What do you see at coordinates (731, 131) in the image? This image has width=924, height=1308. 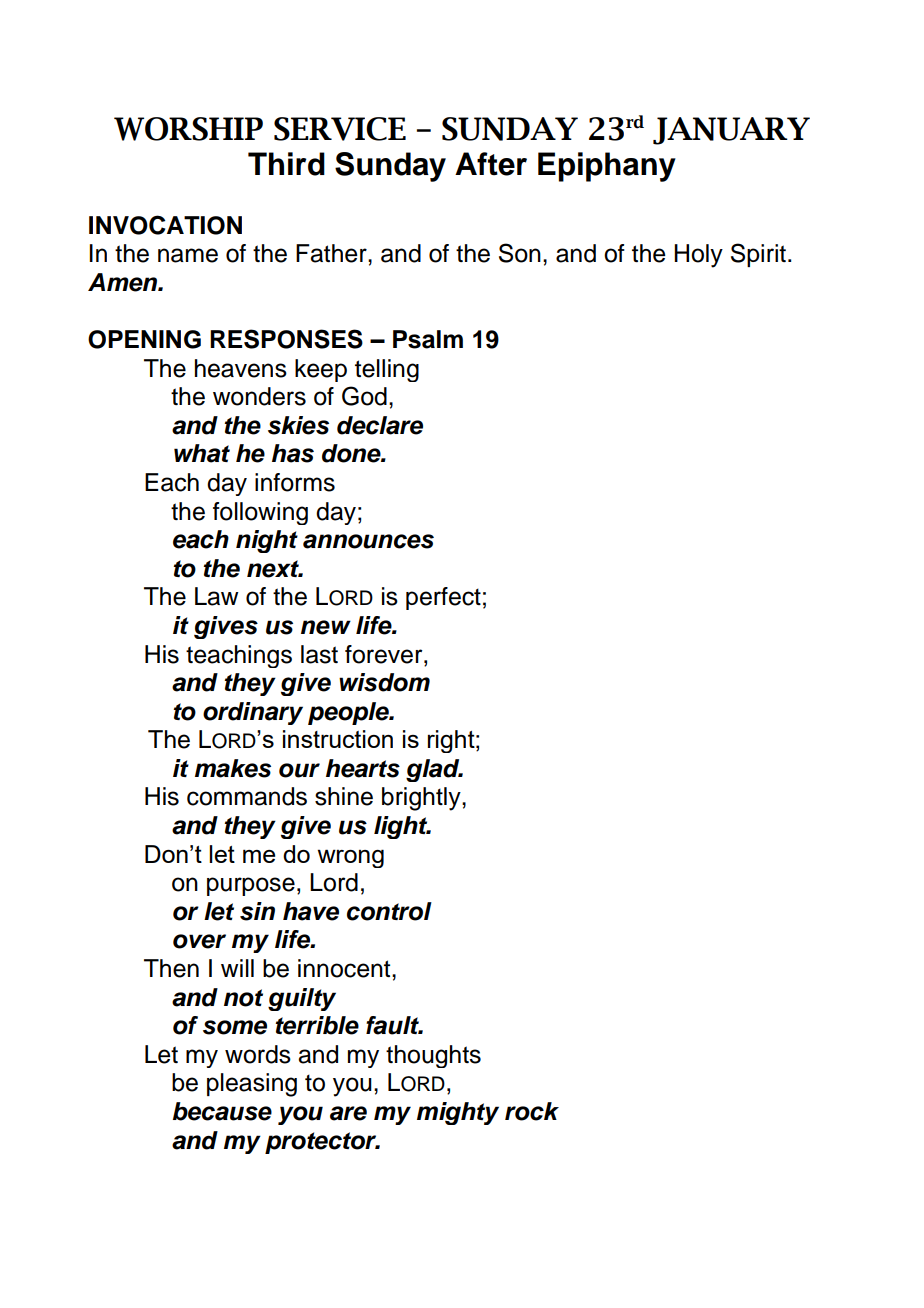 I see `JANUARY` at bounding box center [731, 131].
